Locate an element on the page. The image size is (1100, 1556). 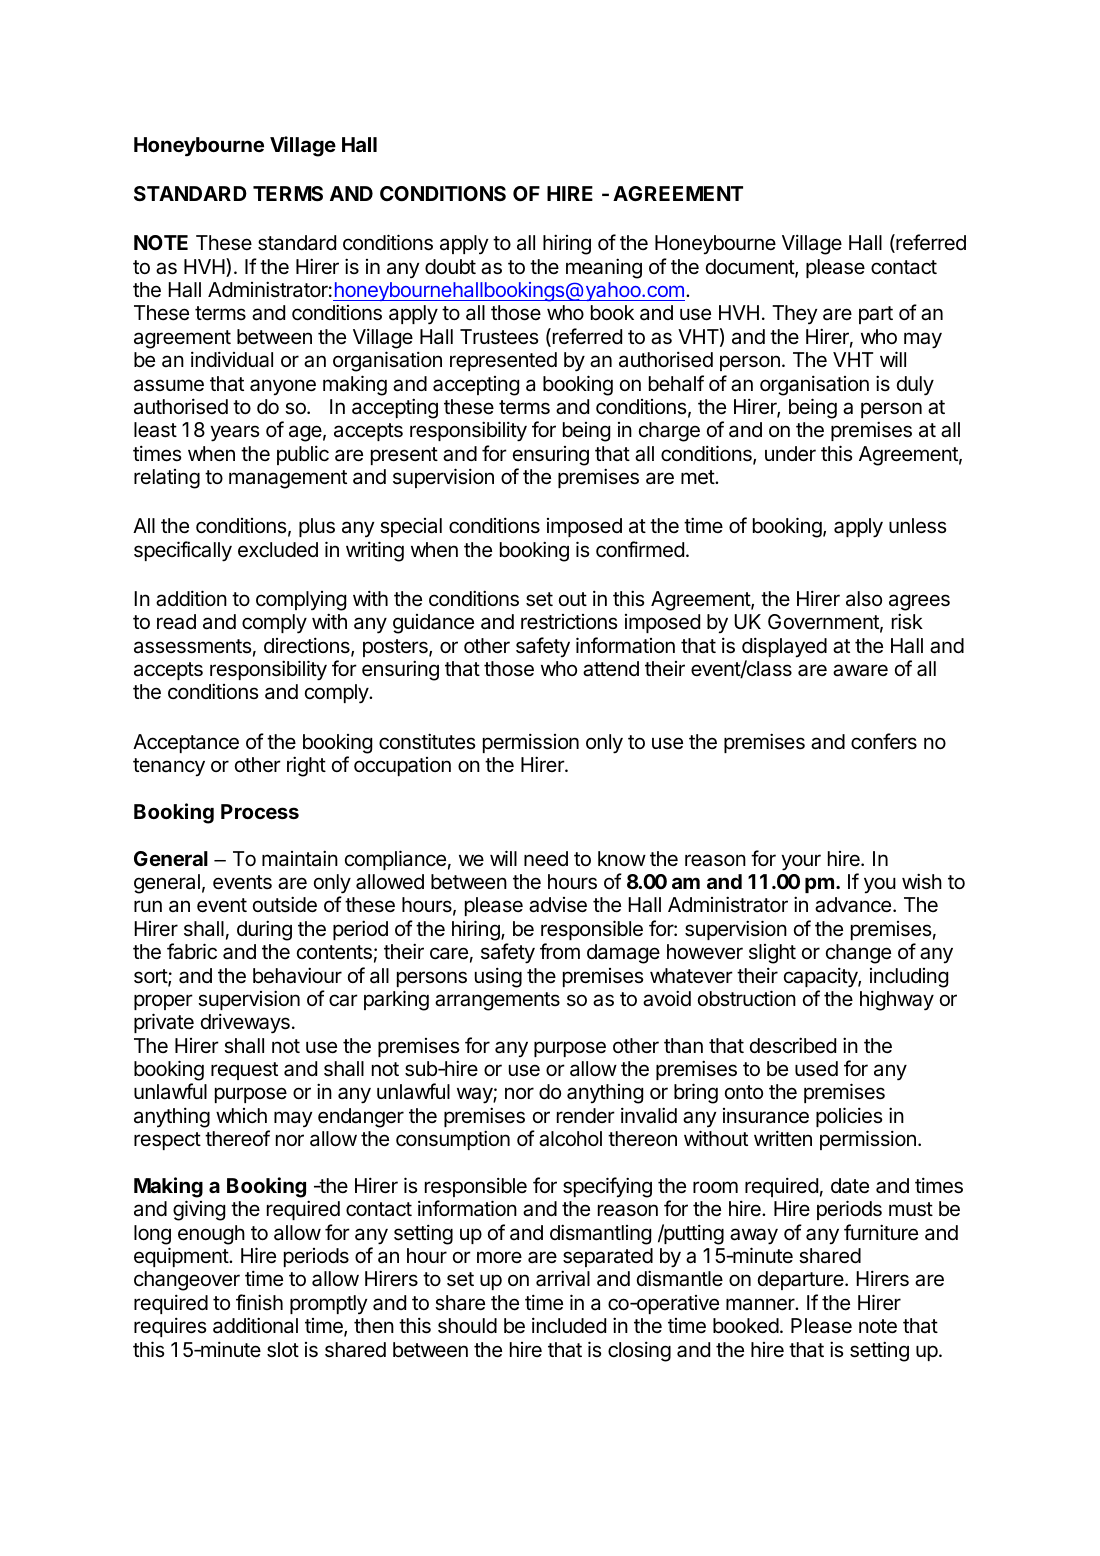
restrictions is located at coordinates (569, 622).
